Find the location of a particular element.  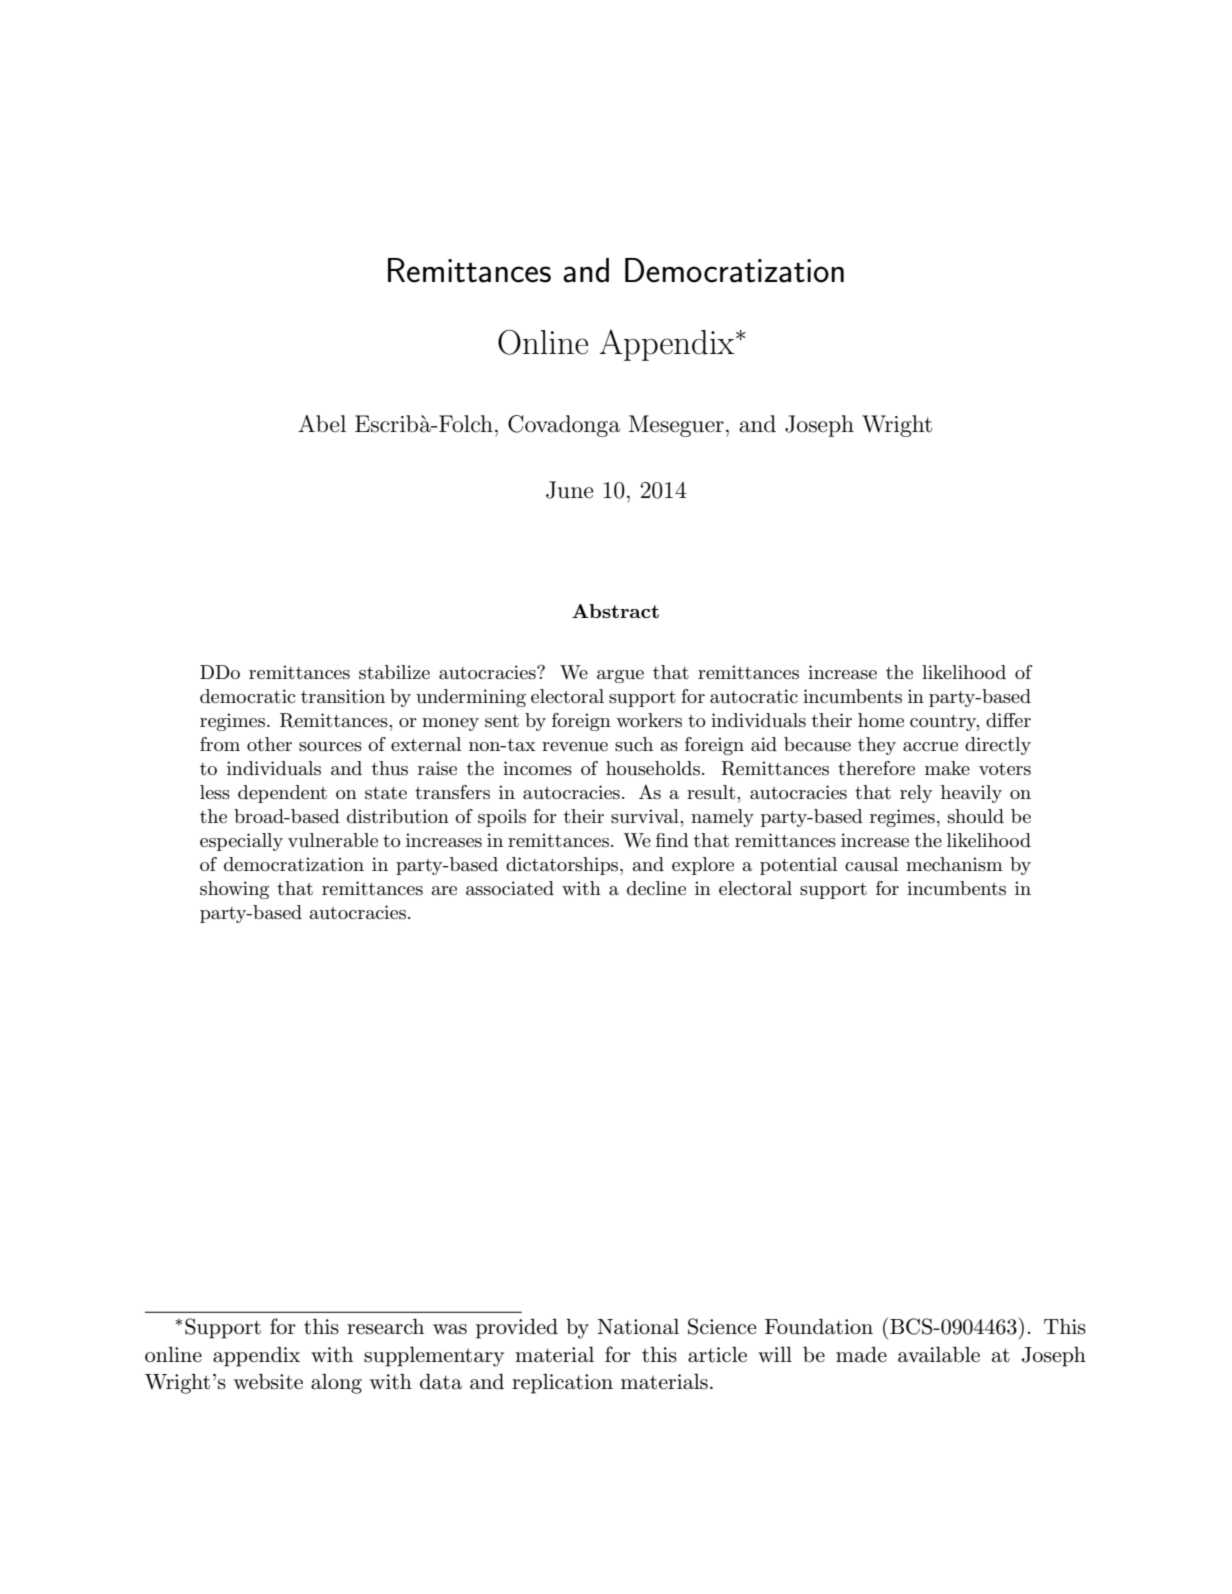

Abstract is located at coordinates (615, 611).
